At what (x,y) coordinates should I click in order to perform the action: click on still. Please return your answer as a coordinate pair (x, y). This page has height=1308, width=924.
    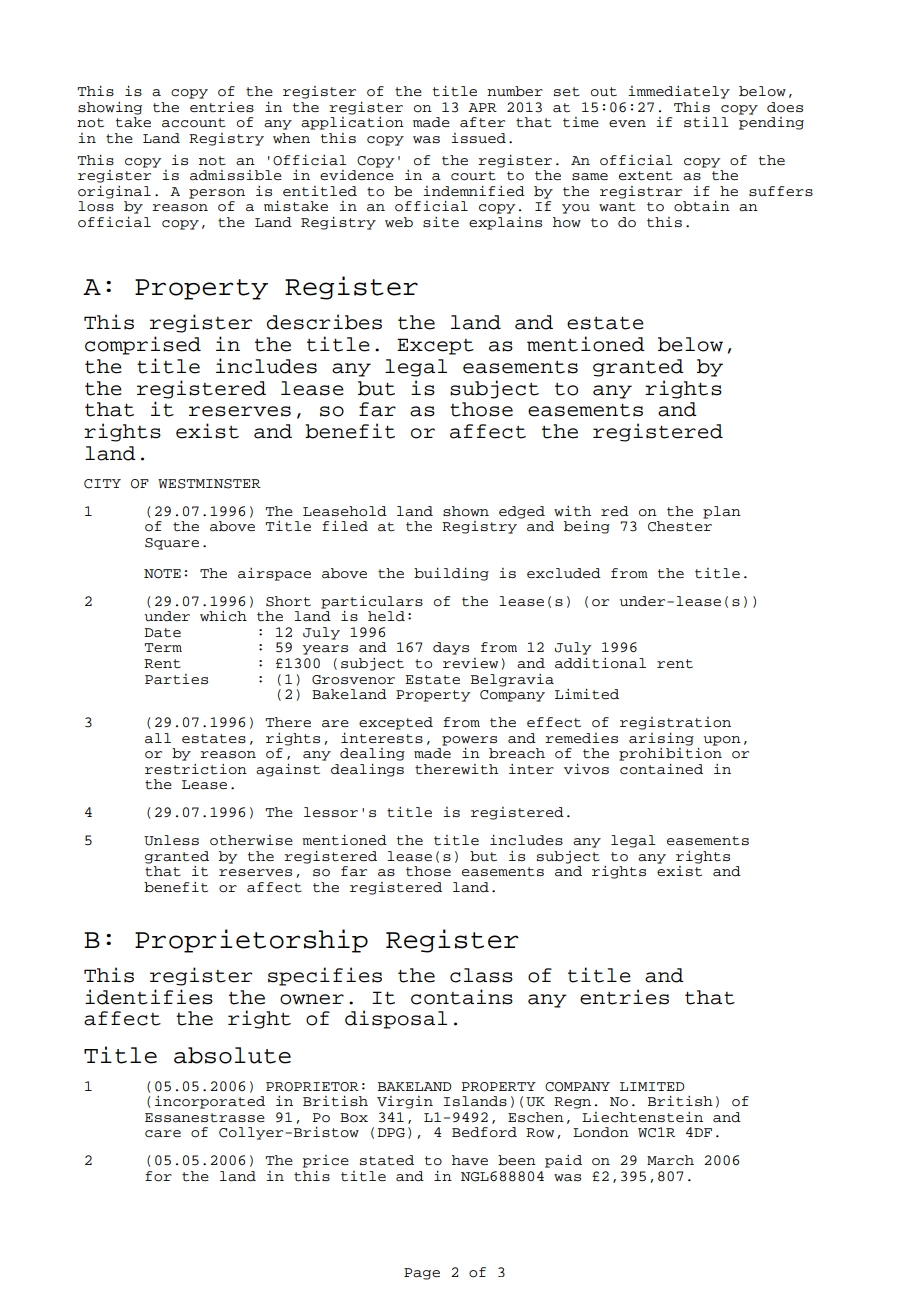
    Looking at the image, I should click on (706, 122).
